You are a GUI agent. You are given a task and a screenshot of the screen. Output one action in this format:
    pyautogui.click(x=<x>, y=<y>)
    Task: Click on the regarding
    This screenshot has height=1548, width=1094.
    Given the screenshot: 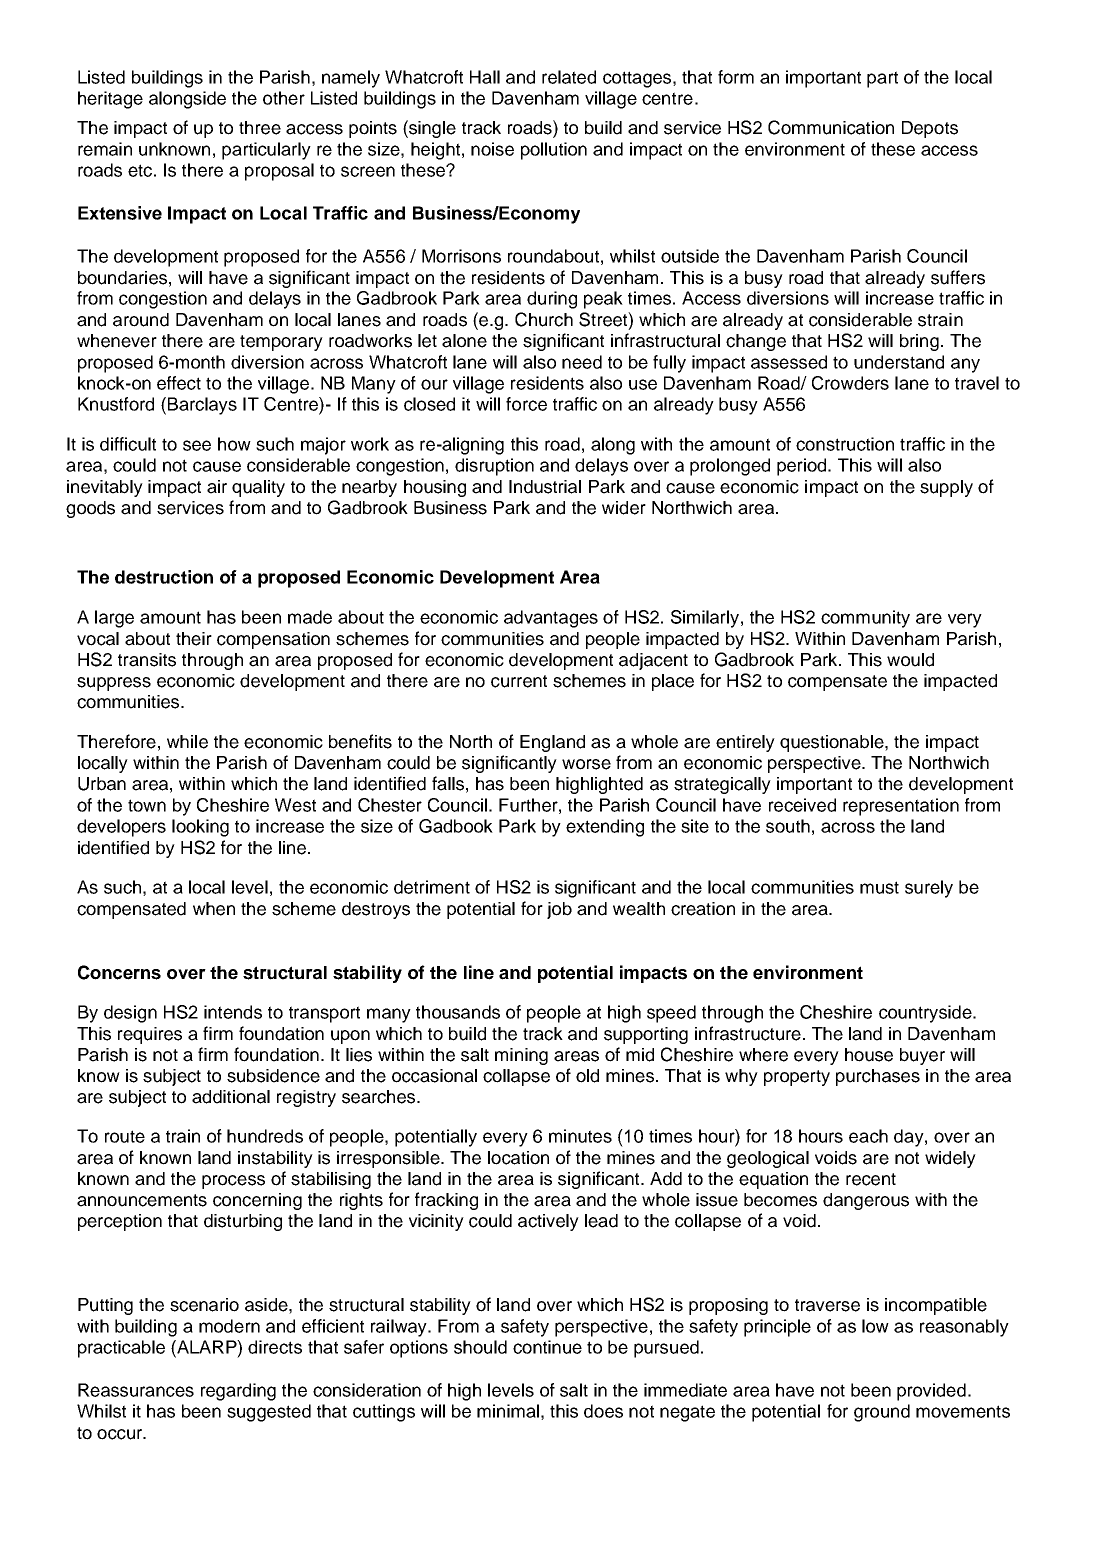 What is the action you would take?
    pyautogui.click(x=238, y=1392)
